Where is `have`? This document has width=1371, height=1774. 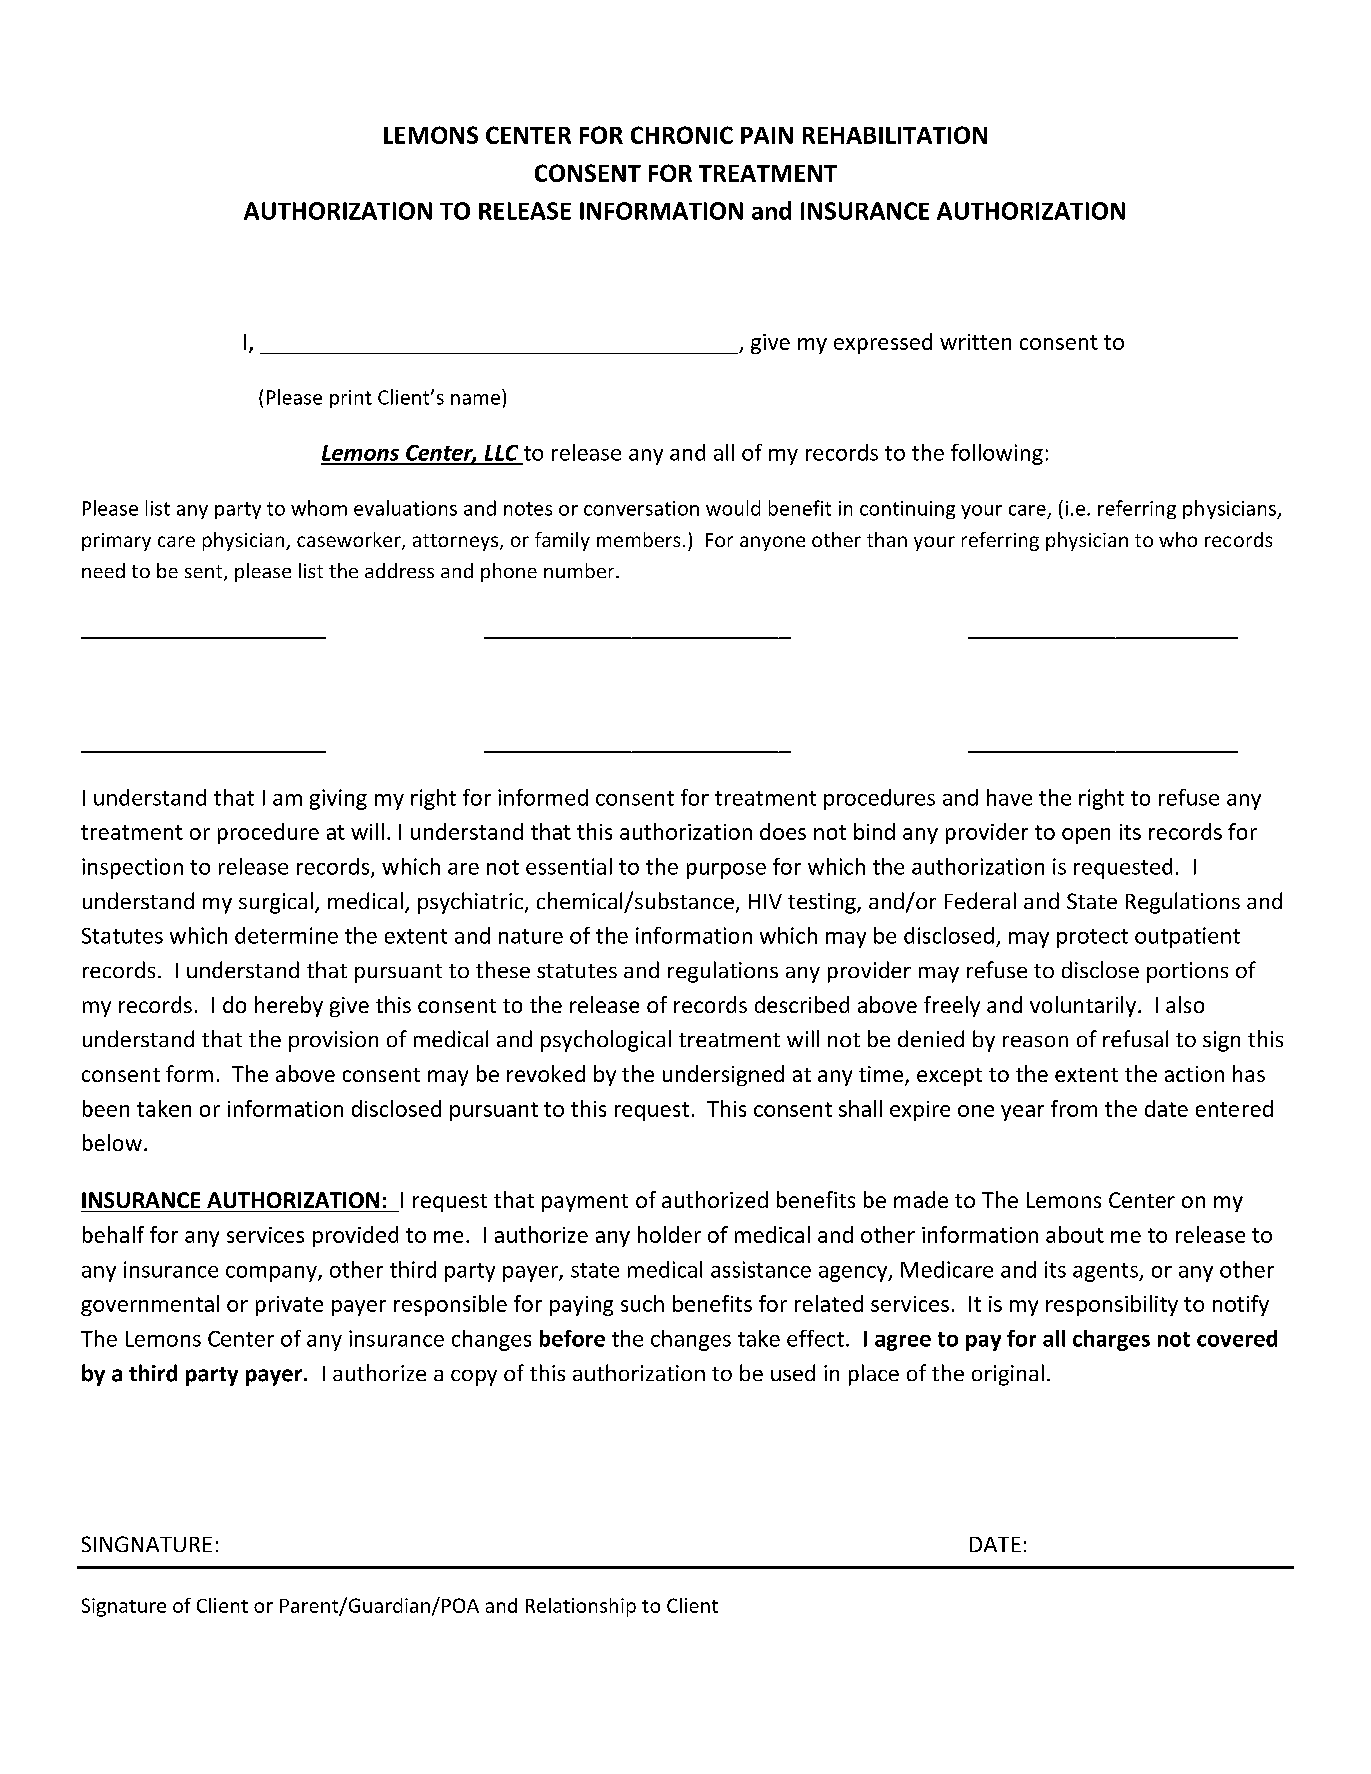
have is located at coordinates (1009, 797).
